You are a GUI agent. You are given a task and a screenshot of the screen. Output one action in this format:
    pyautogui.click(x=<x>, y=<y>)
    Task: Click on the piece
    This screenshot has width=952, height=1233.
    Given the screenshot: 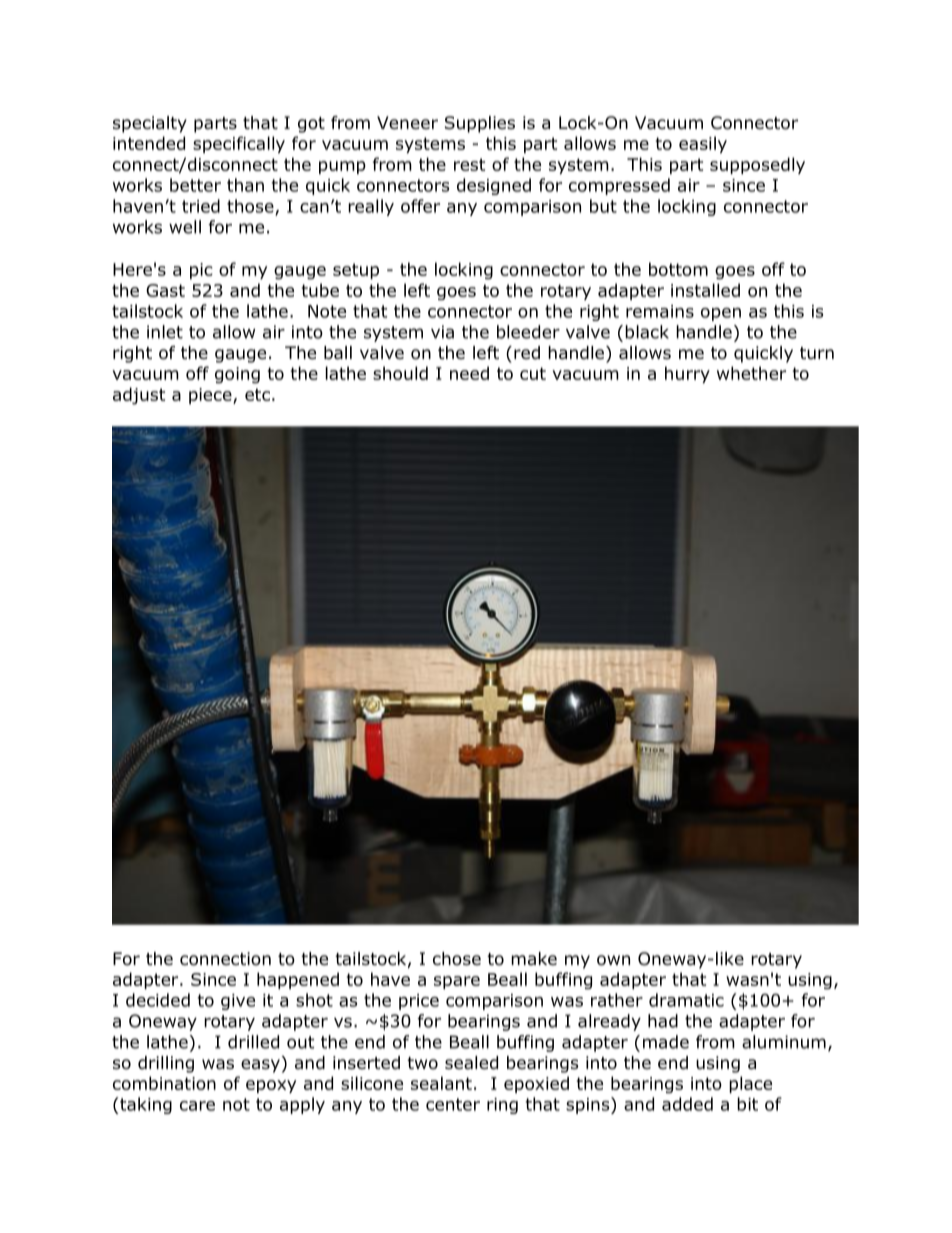 What is the action you would take?
    pyautogui.click(x=211, y=396)
